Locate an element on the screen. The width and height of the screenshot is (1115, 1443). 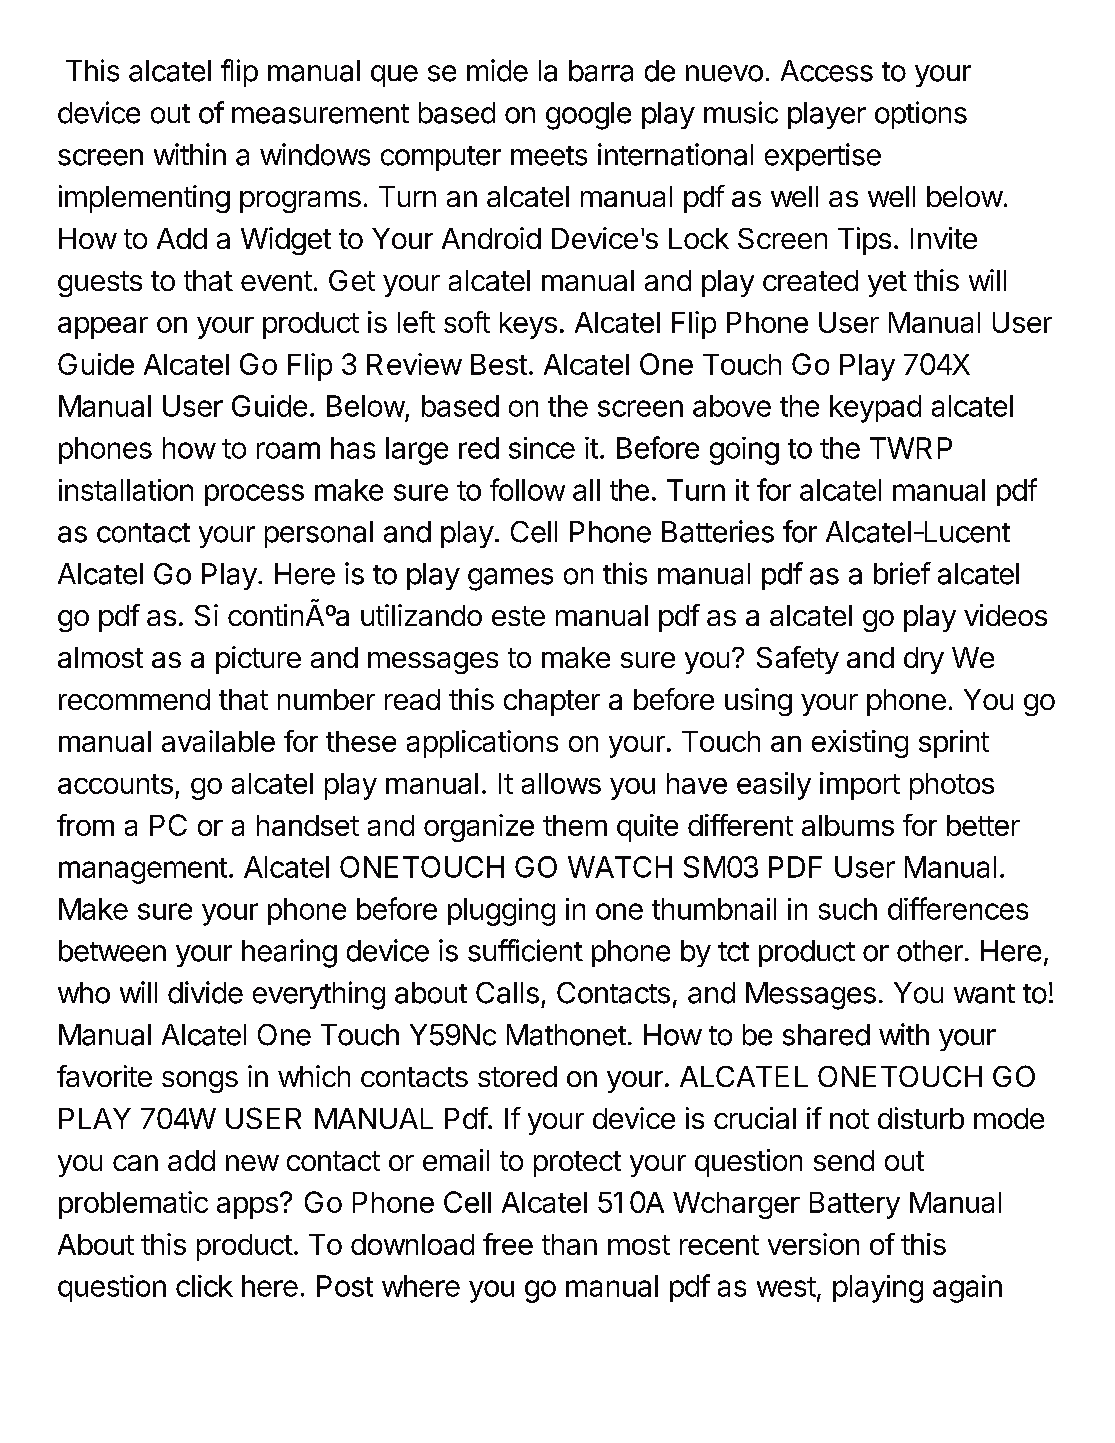
options is located at coordinates (921, 115).
